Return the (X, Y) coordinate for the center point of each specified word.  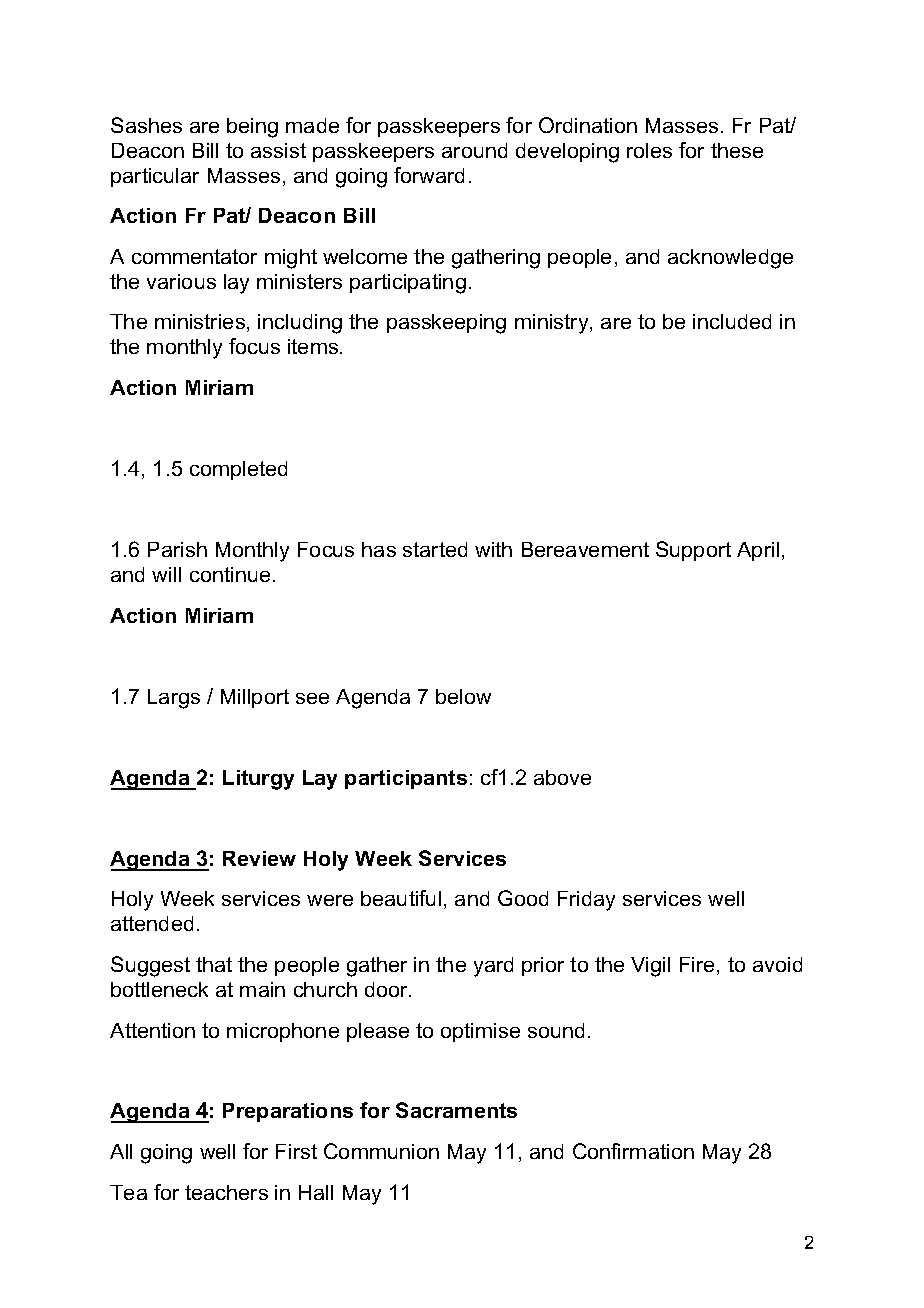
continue (230, 574)
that (214, 964)
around (474, 150)
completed (238, 470)
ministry (553, 324)
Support (693, 551)
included (732, 321)
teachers (226, 1192)
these (737, 150)
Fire (697, 964)
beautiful (401, 898)
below (463, 696)
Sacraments (456, 1110)
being (252, 128)
